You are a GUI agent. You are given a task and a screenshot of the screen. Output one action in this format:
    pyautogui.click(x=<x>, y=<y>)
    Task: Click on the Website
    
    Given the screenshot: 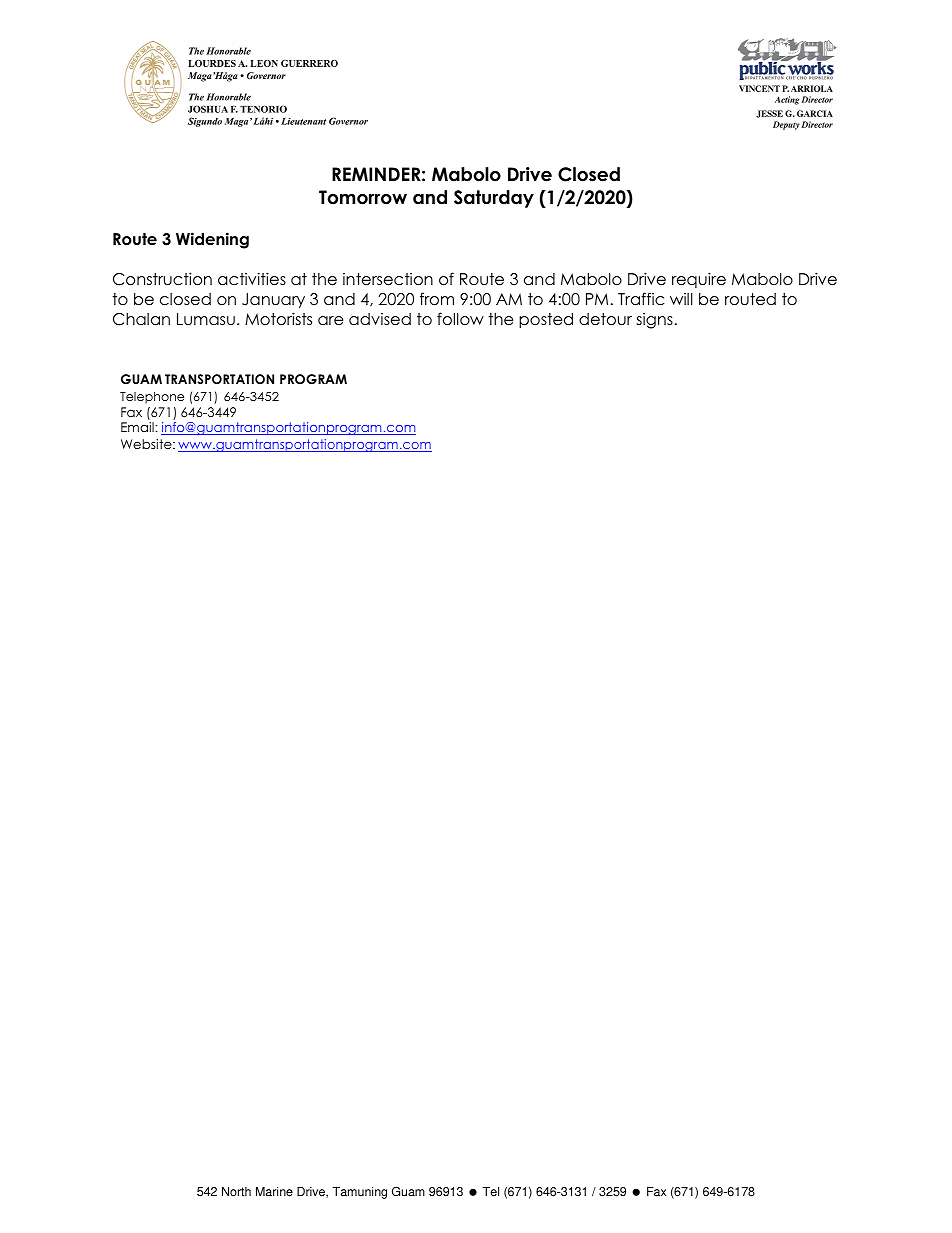 What is the action you would take?
    pyautogui.click(x=147, y=444)
